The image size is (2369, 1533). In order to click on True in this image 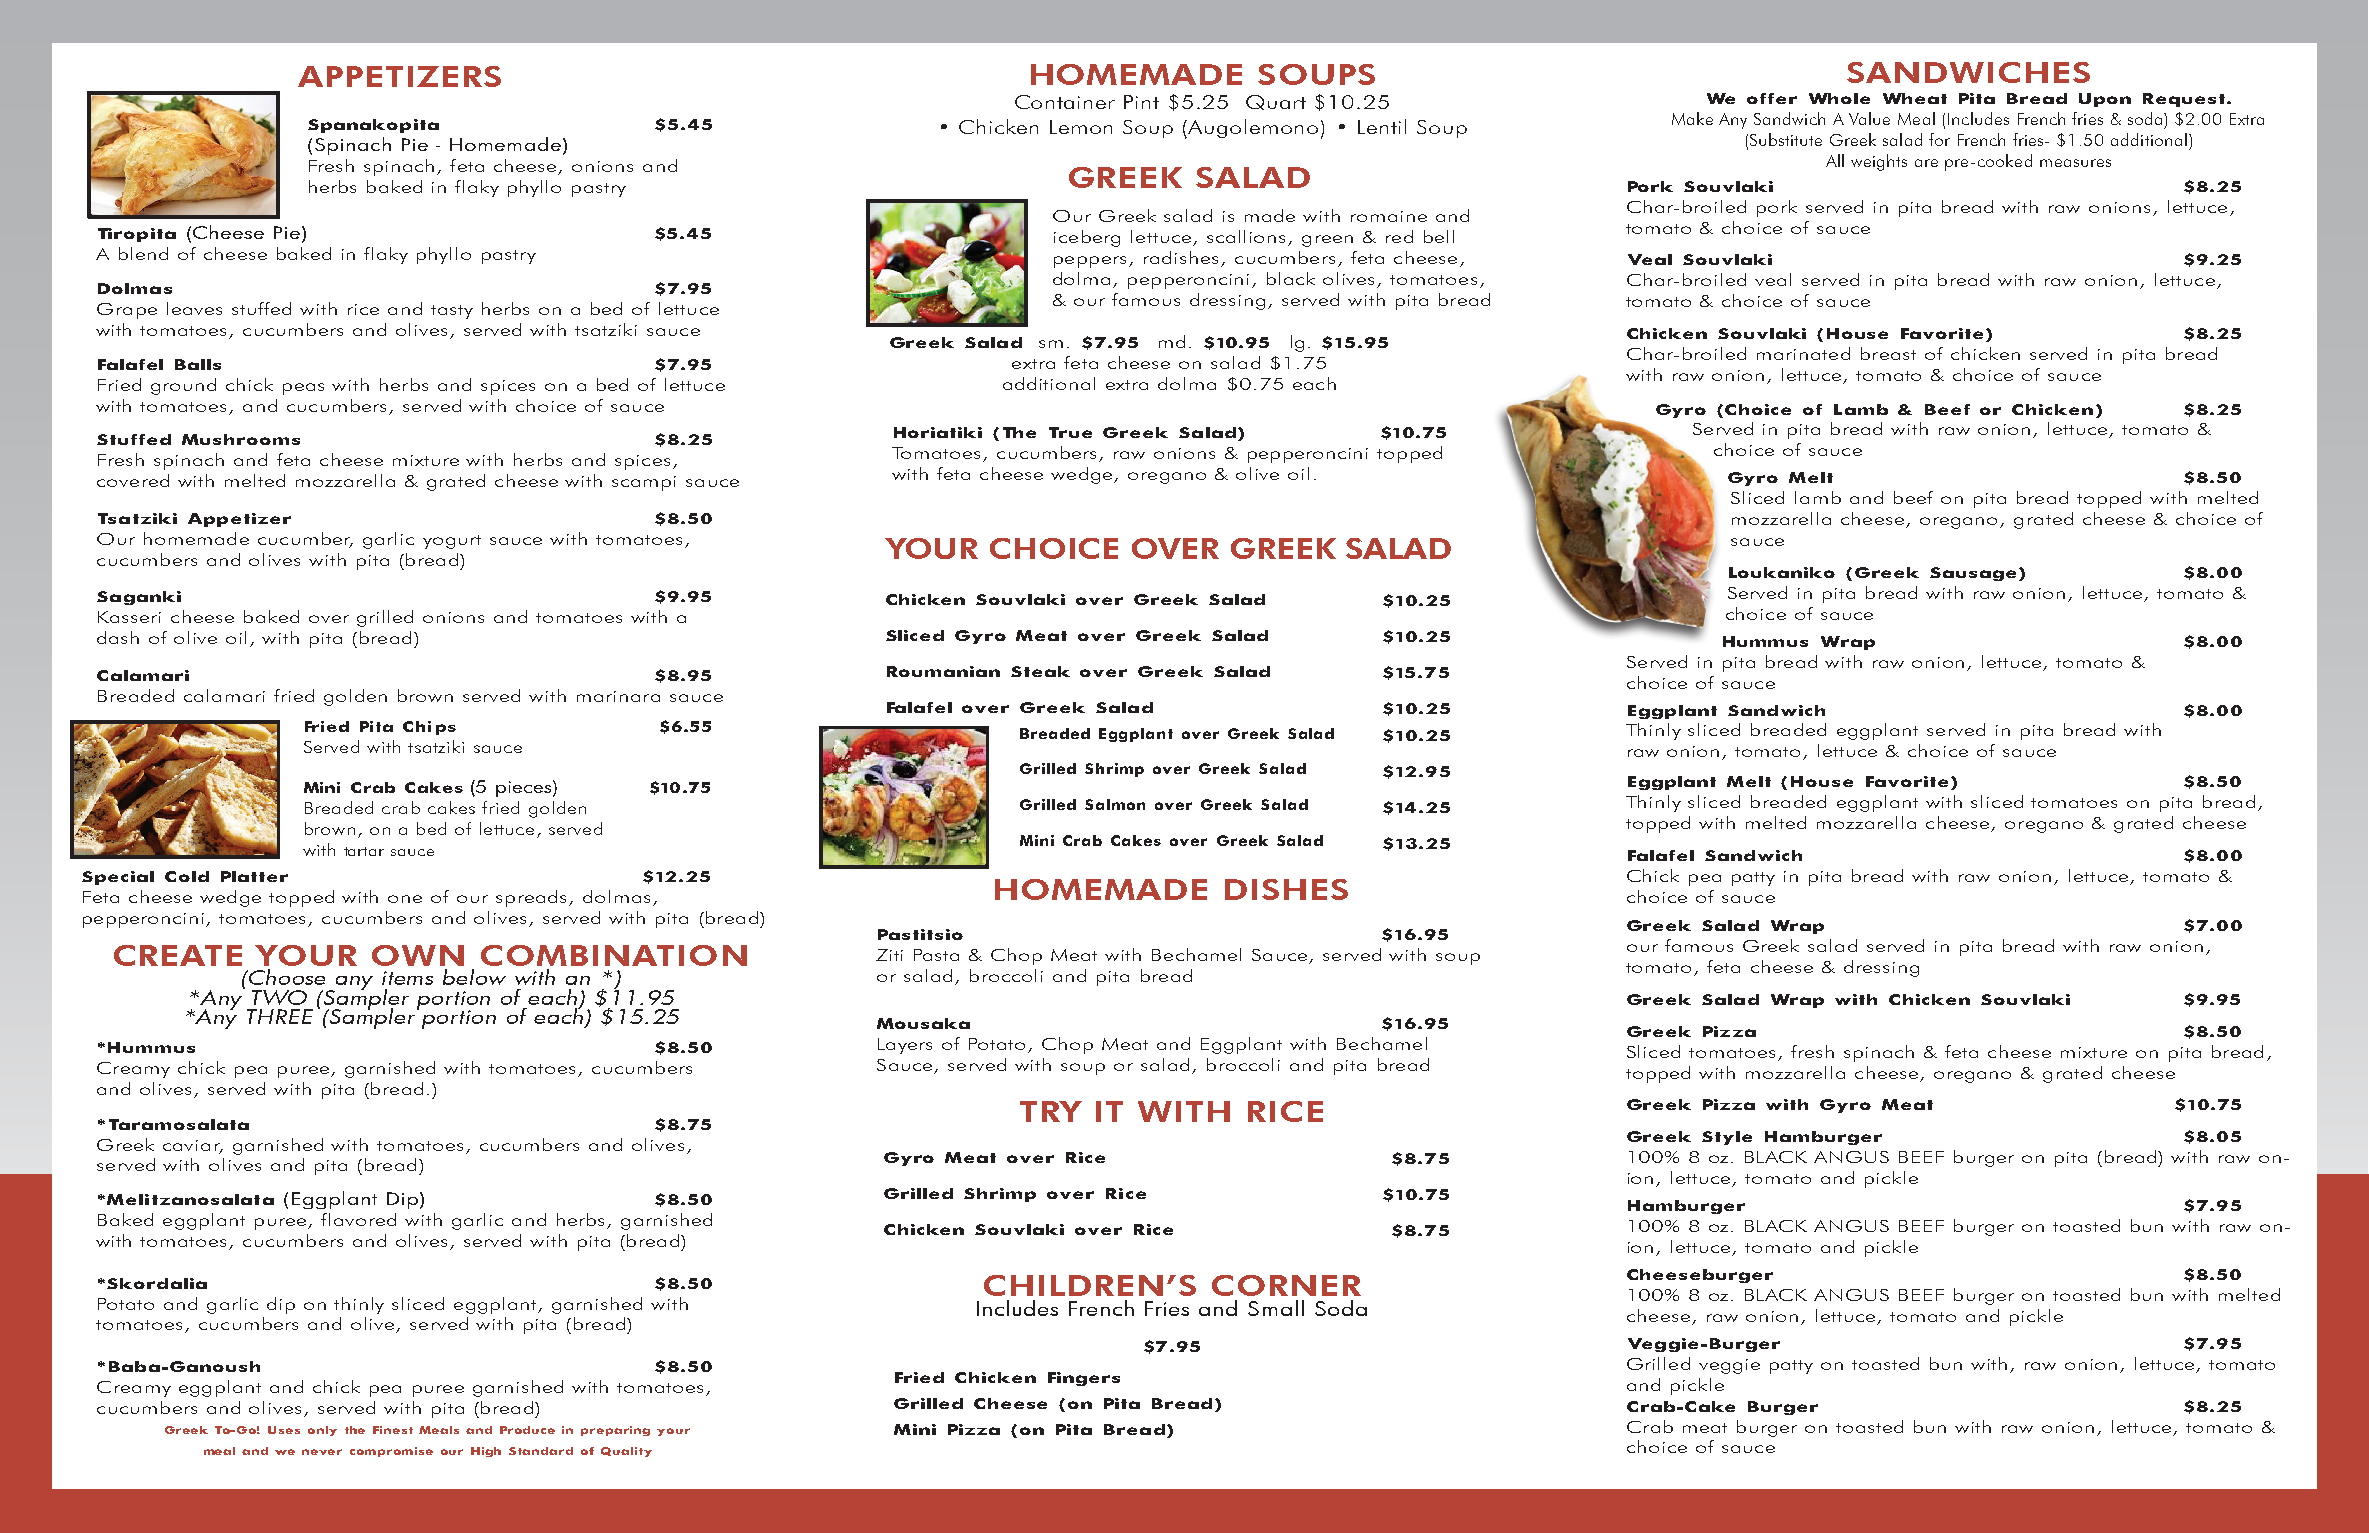, I will do `click(1070, 432)`.
